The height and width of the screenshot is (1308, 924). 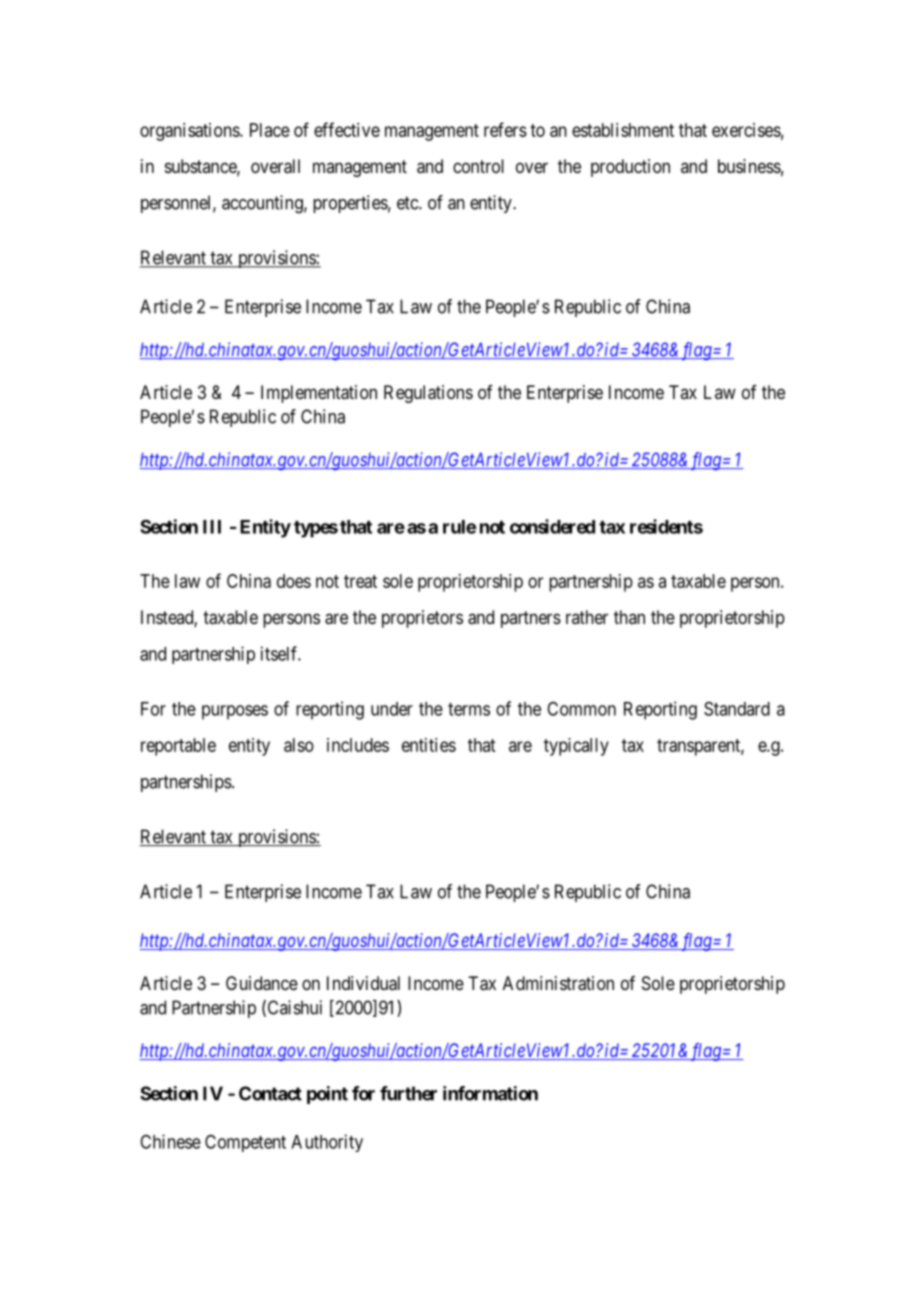 I want to click on production, so click(x=630, y=168).
